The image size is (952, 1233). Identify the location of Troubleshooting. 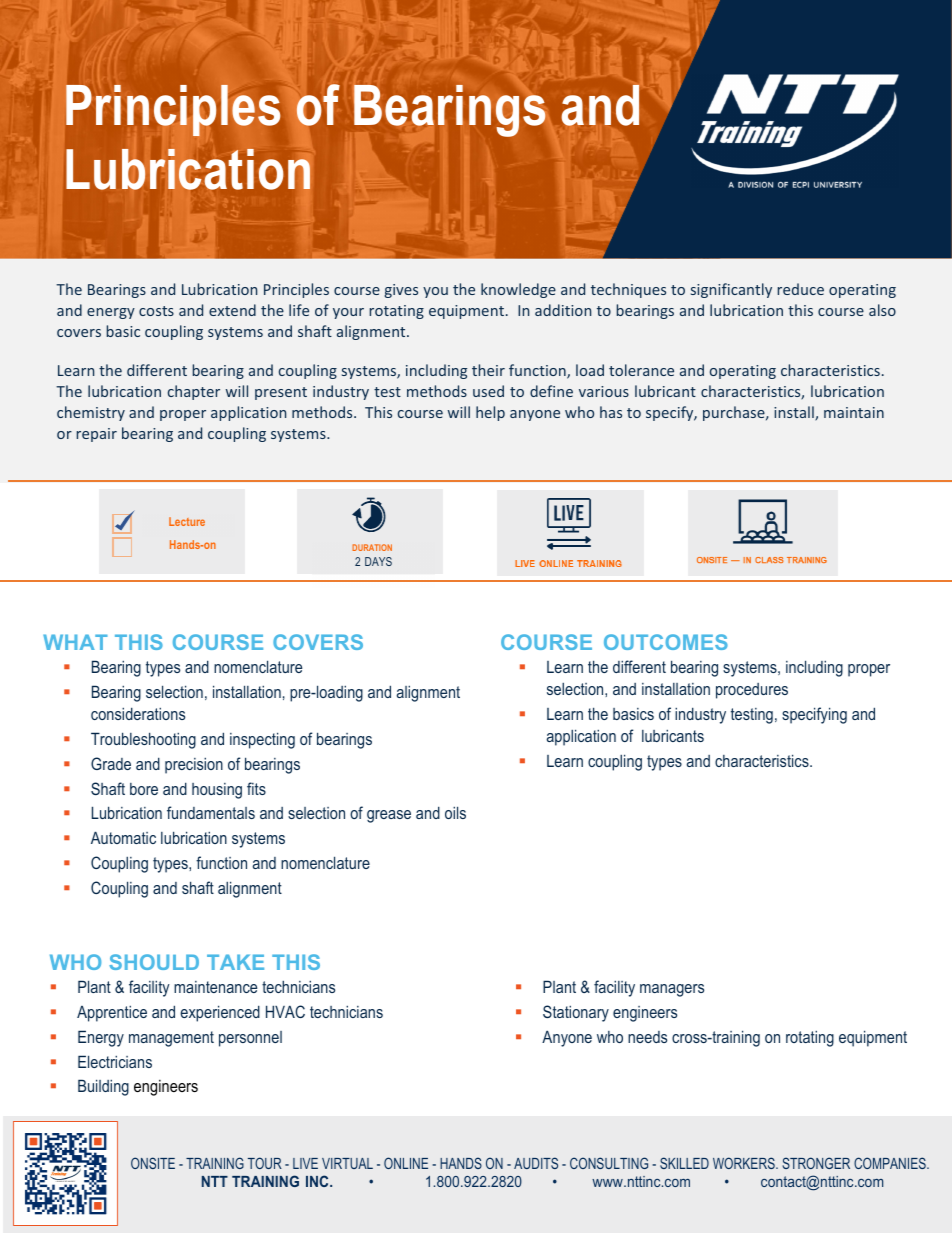
(143, 740).
